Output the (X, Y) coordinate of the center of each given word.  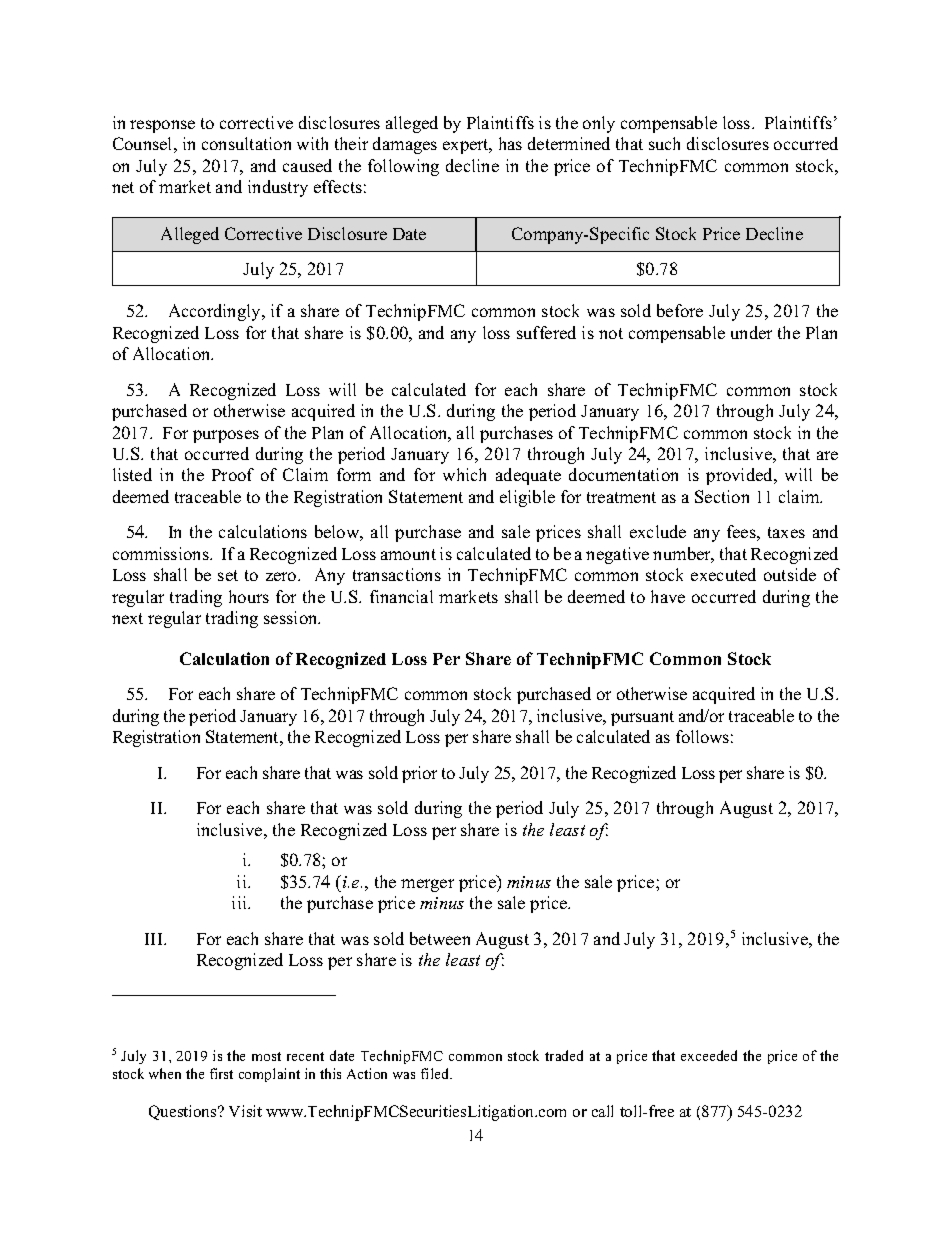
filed (436, 1073)
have (668, 596)
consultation (246, 143)
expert (467, 146)
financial (401, 596)
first (221, 1073)
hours (249, 596)
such (664, 143)
